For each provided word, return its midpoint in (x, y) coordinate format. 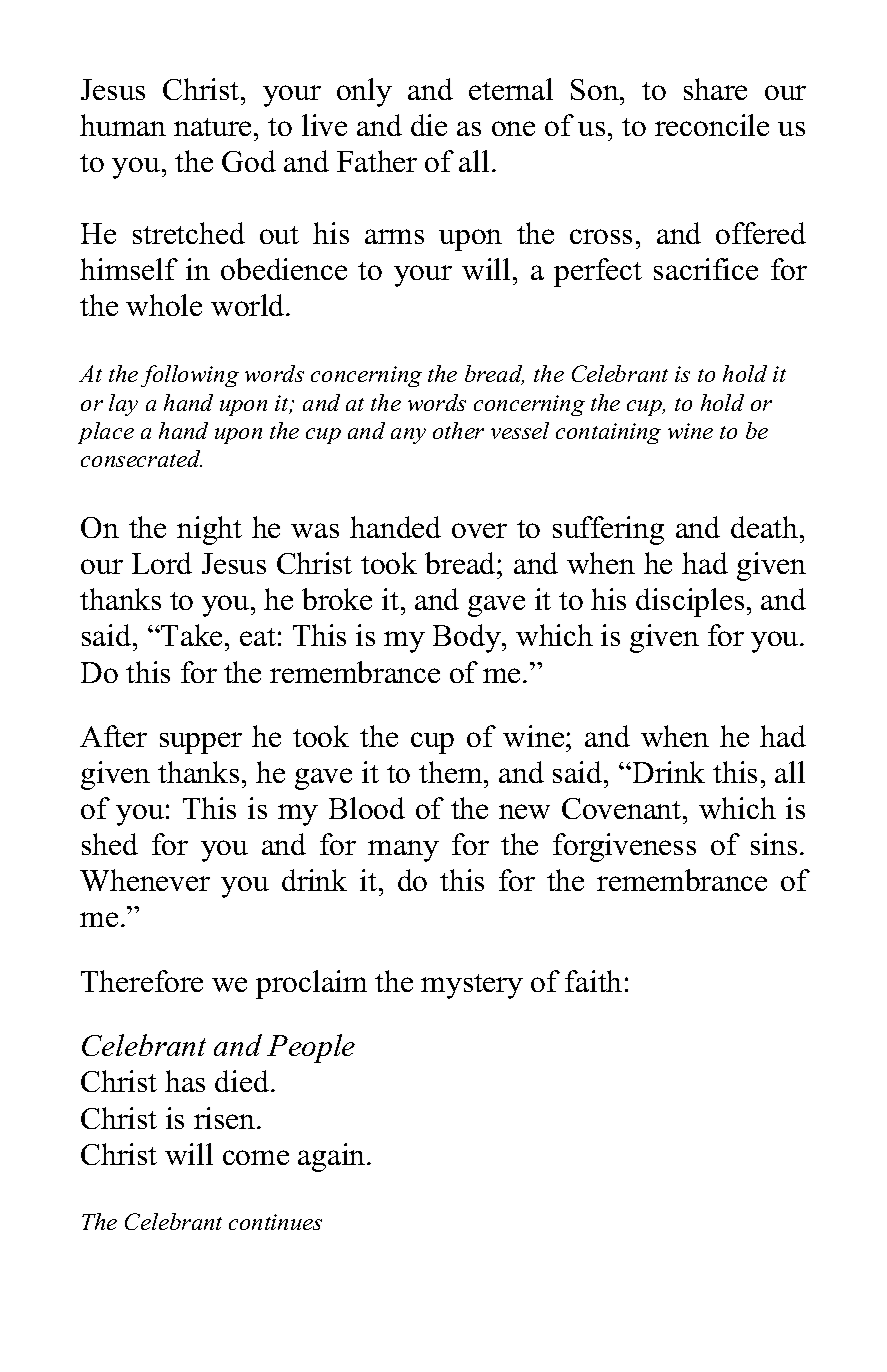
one (513, 128)
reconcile (712, 125)
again (333, 1157)
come (256, 1157)
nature (212, 127)
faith (593, 981)
